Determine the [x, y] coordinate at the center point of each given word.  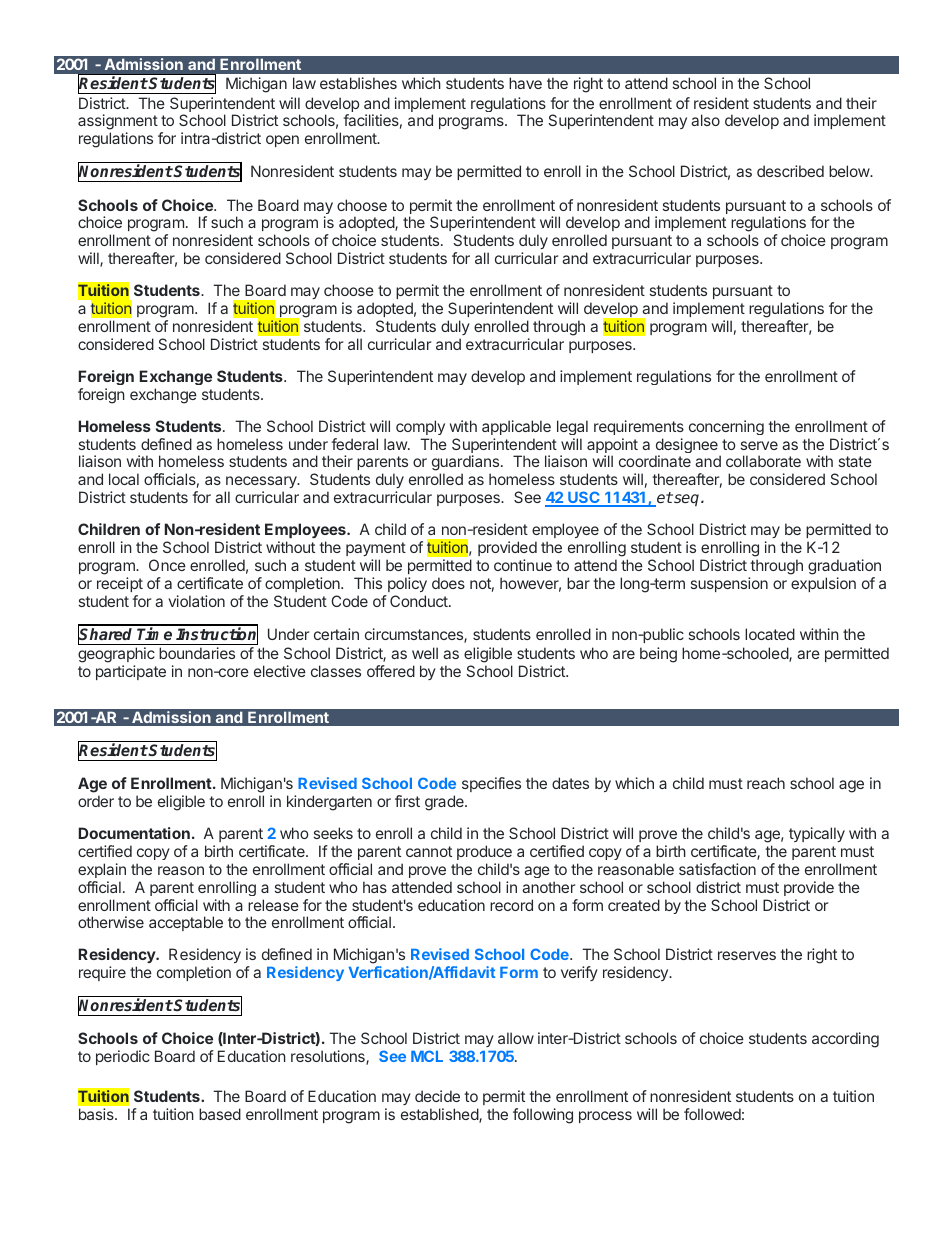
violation [196, 601]
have [525, 83]
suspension [729, 584]
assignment [118, 123]
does [448, 583]
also [705, 120]
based [220, 1114]
